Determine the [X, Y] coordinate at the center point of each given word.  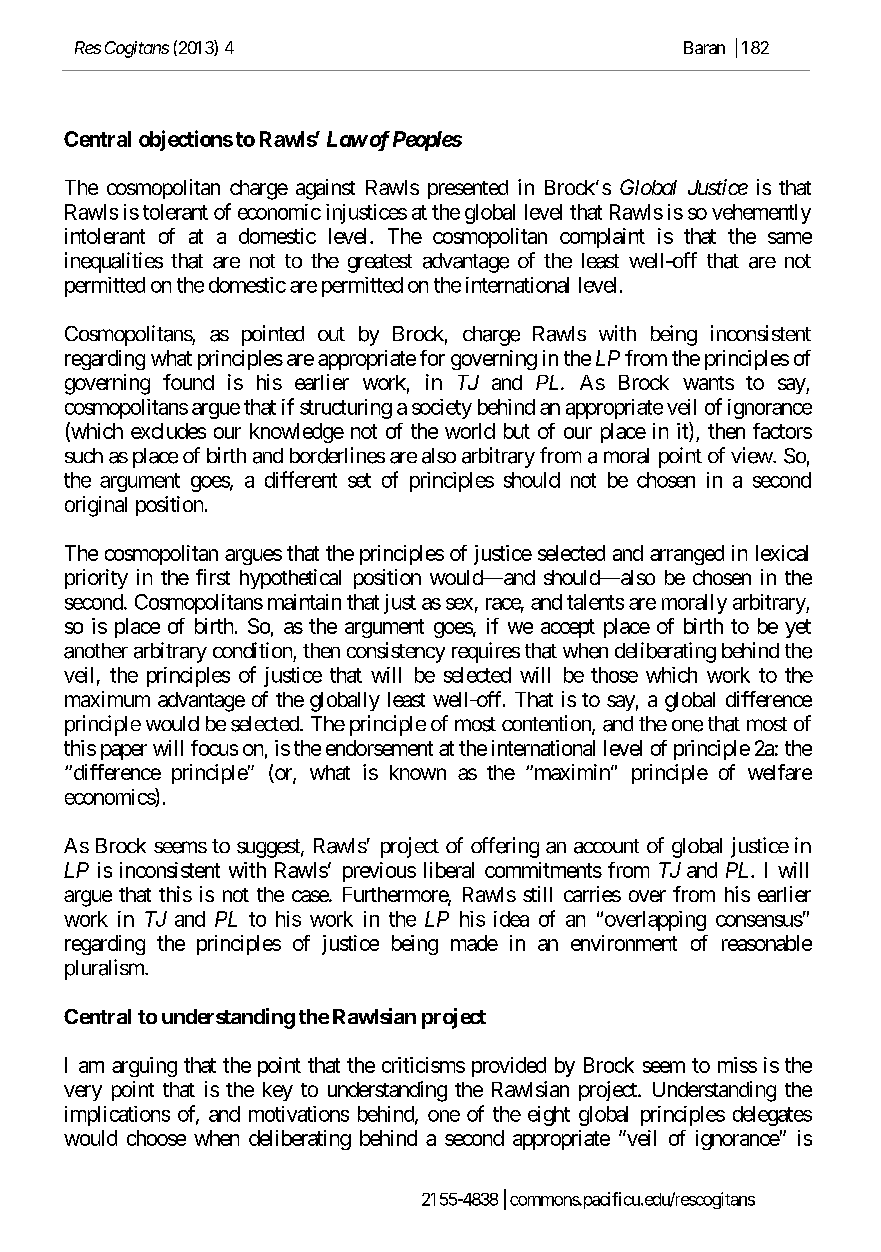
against [325, 189]
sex [459, 604]
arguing [144, 1067]
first [213, 577]
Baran [704, 47]
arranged [687, 555]
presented [468, 189]
